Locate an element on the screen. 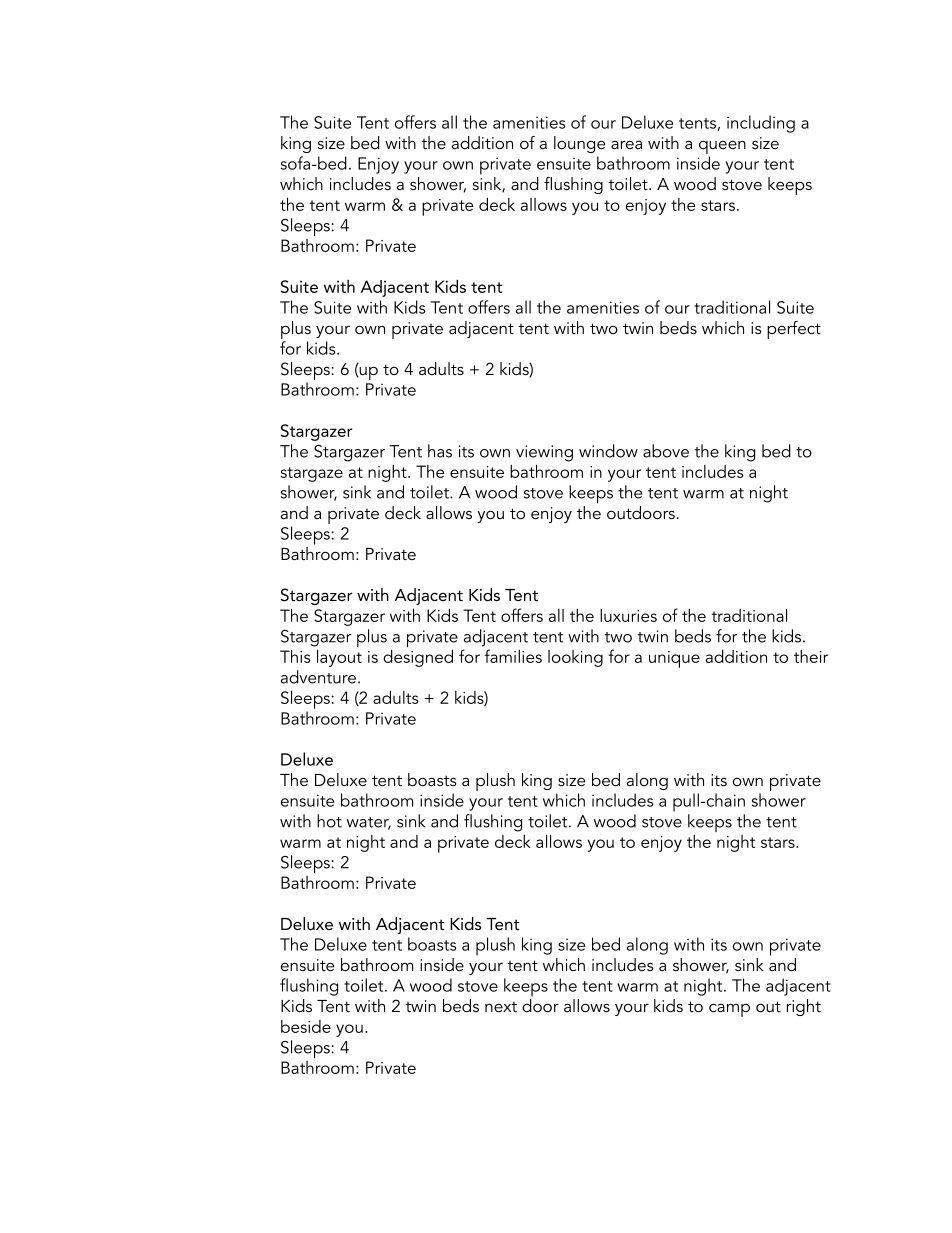 Image resolution: width=952 pixels, height=1233 pixels. has is located at coordinates (440, 451).
